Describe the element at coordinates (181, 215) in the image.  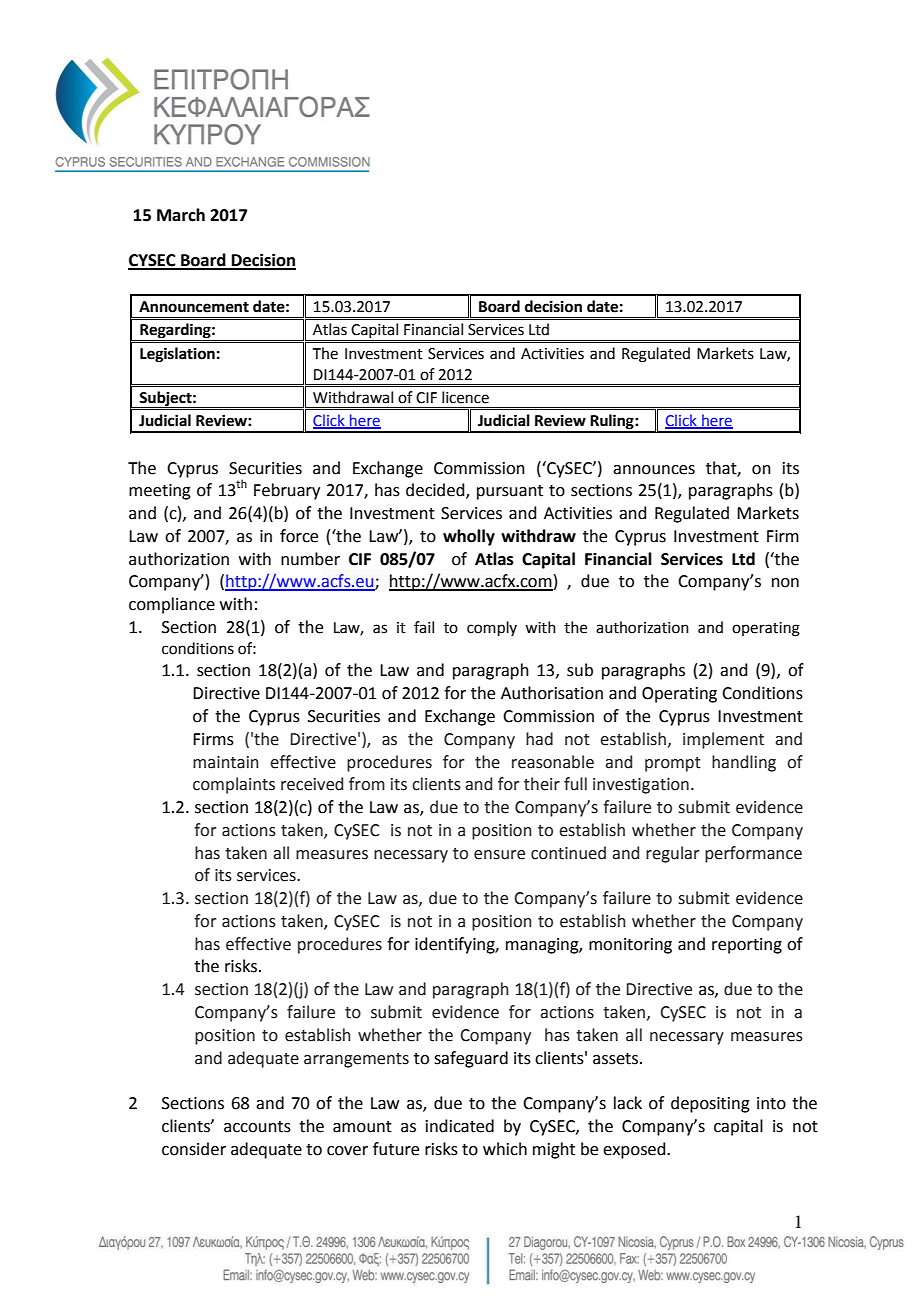
I see `March` at that location.
